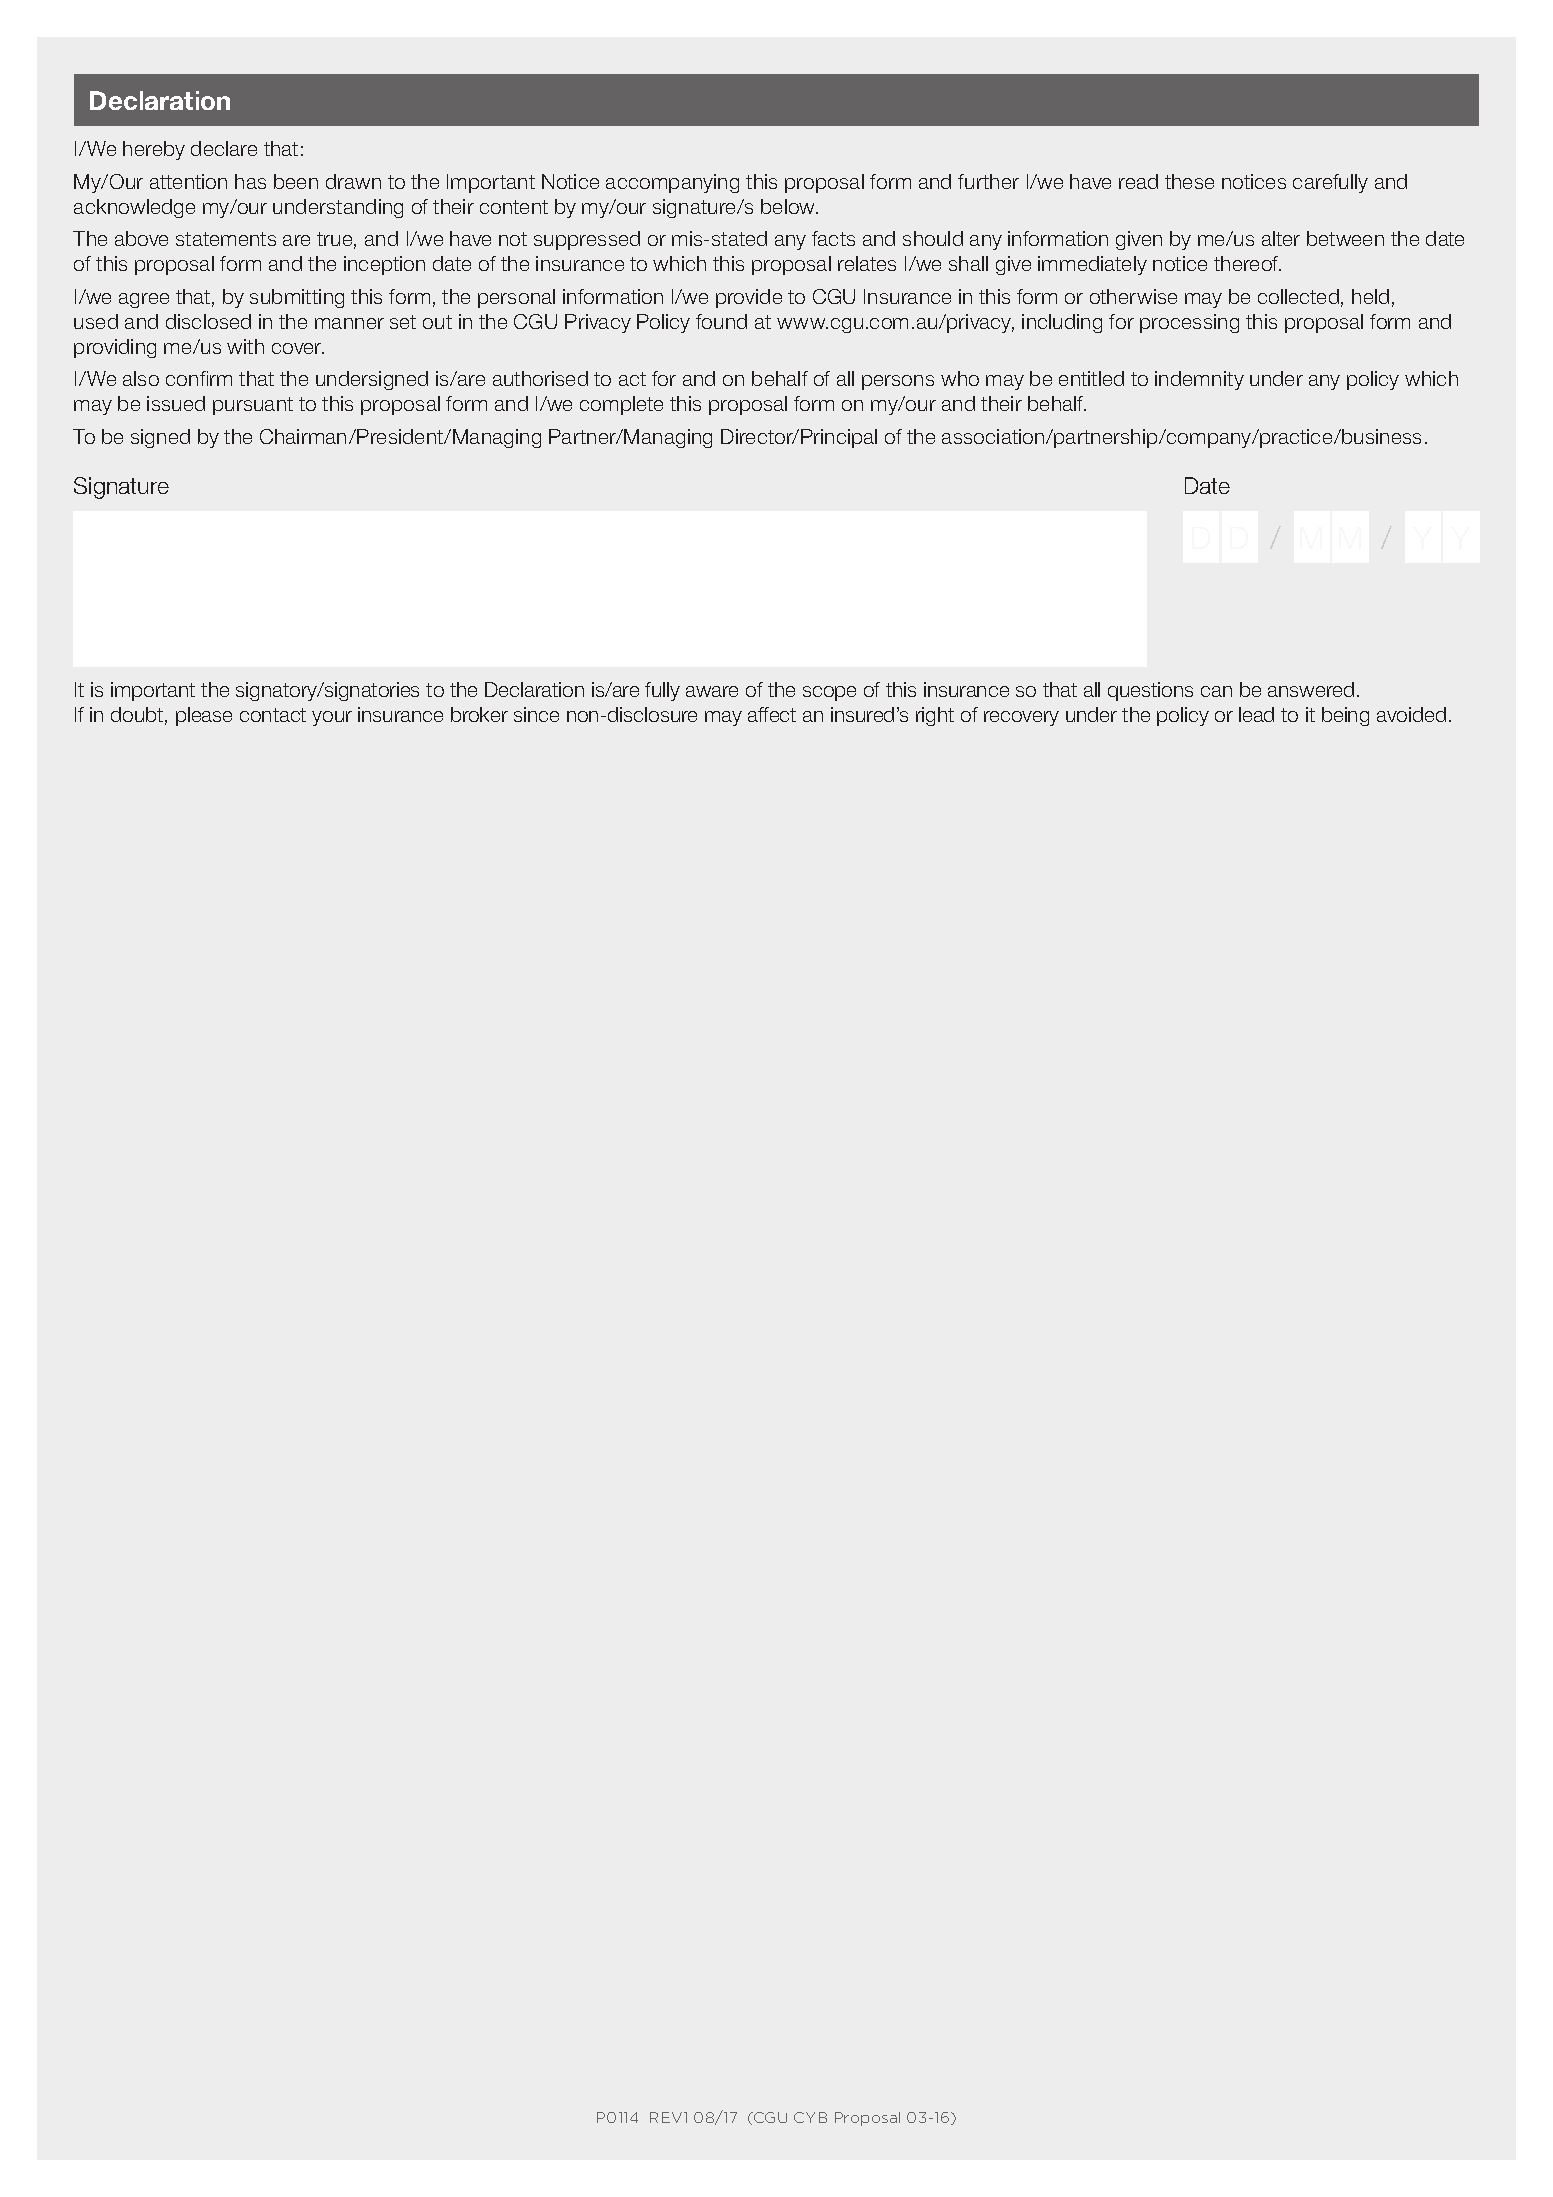  Describe the element at coordinates (621, 405) in the image. I see `complete` at that location.
